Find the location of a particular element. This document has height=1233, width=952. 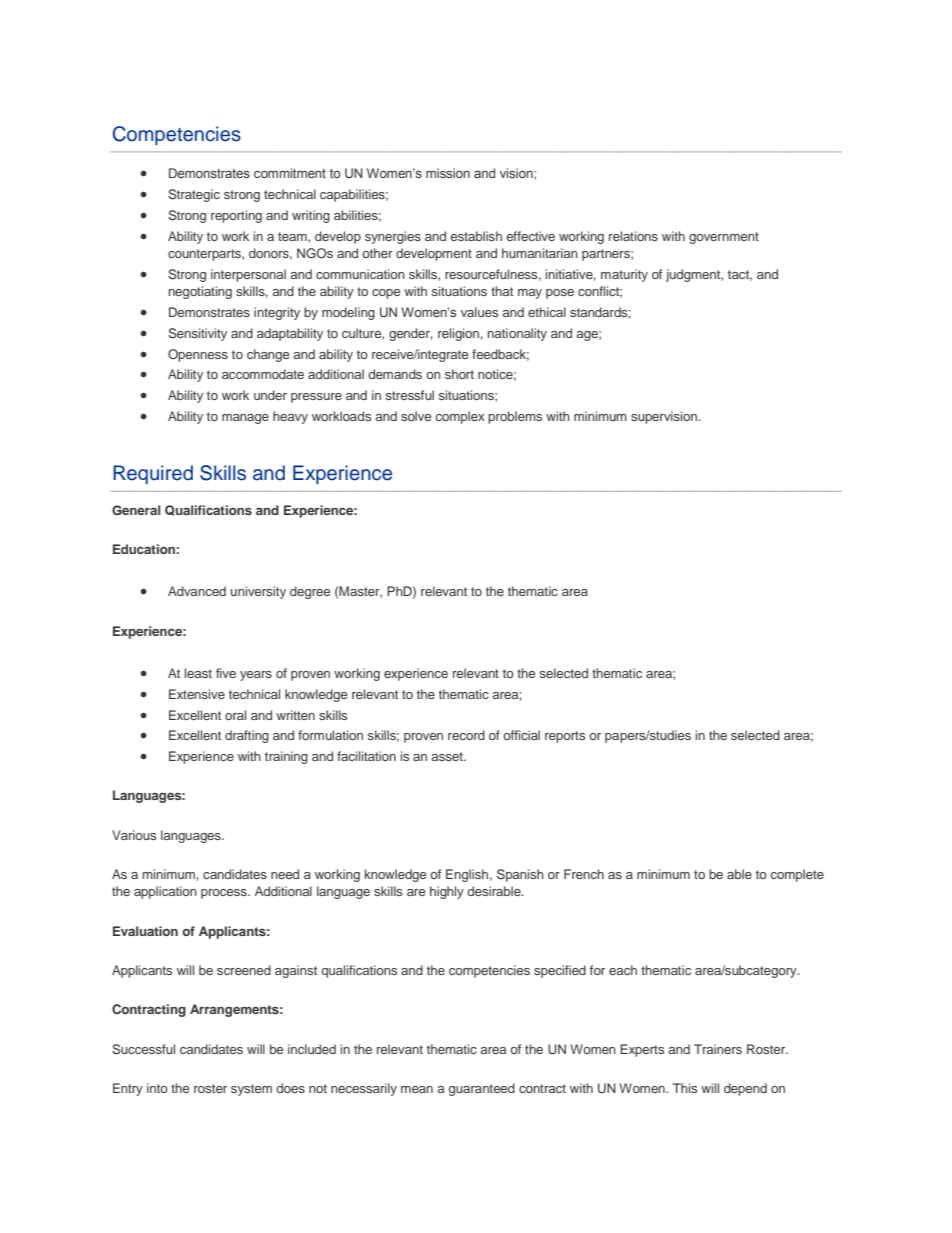

manage is located at coordinates (245, 419).
